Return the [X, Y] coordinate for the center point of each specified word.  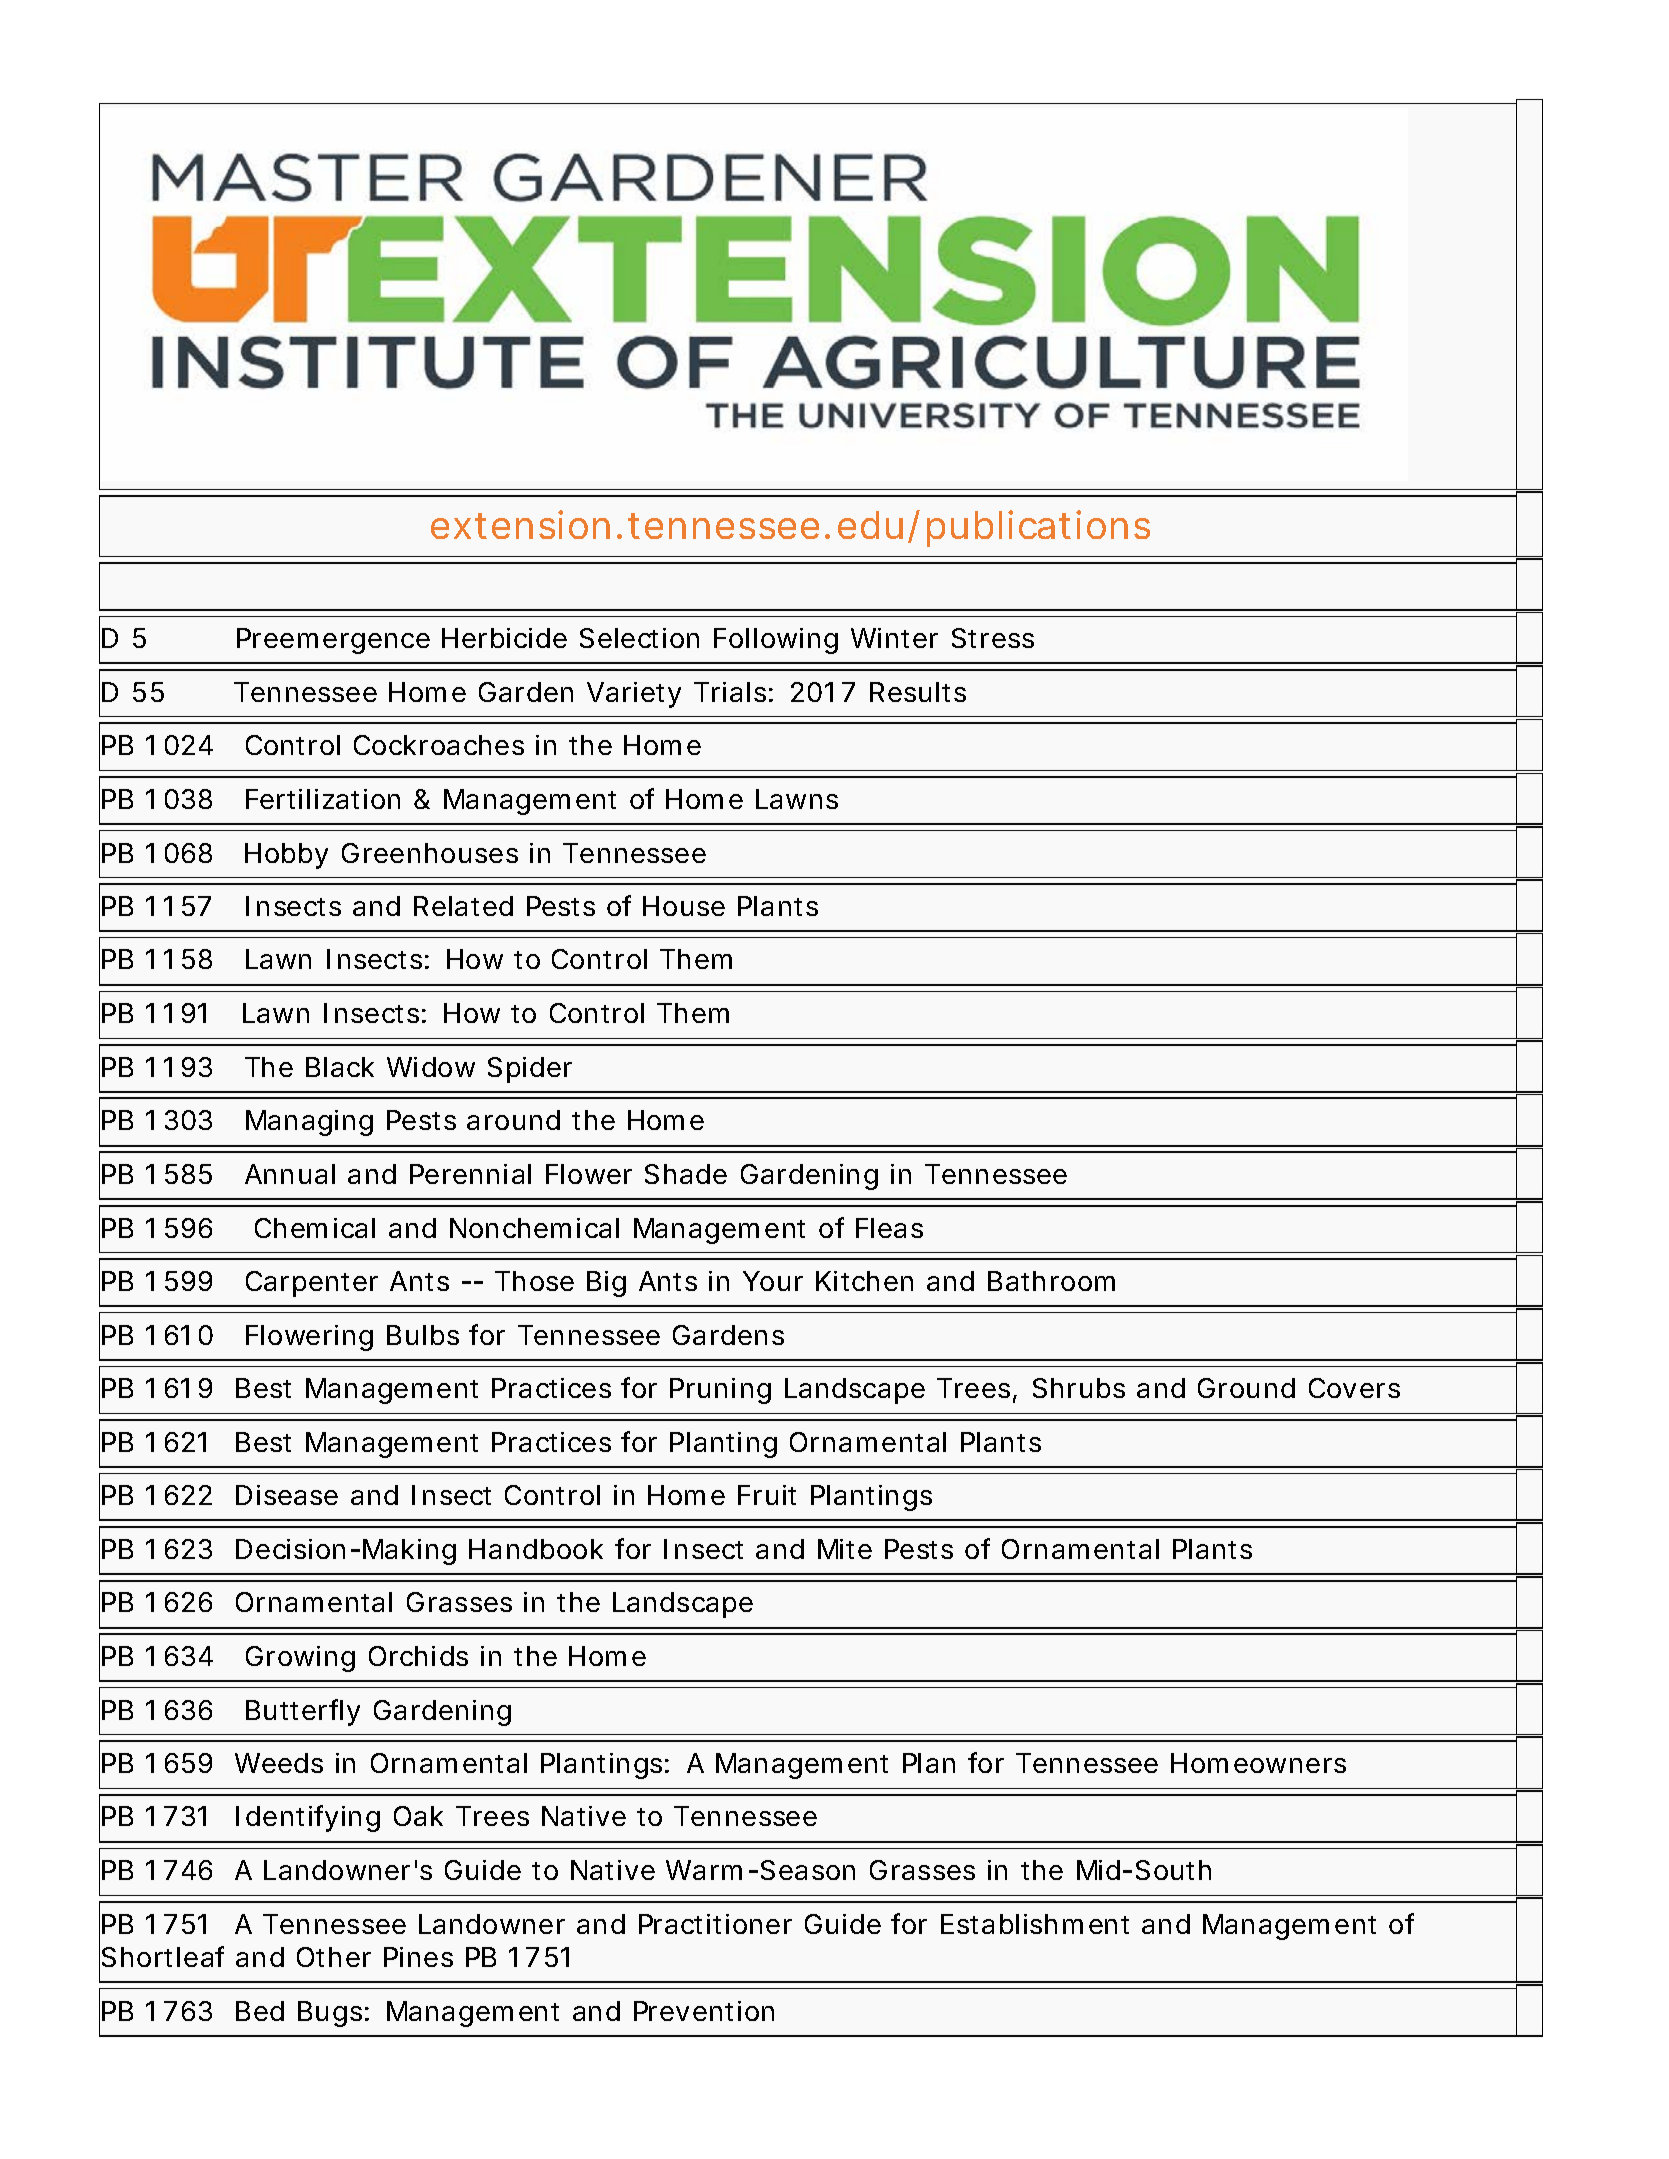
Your [773, 1281]
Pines [418, 1957]
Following [776, 641]
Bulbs [423, 1335]
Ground [1246, 1388]
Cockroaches [439, 745]
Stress [993, 638]
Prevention [704, 2011]
